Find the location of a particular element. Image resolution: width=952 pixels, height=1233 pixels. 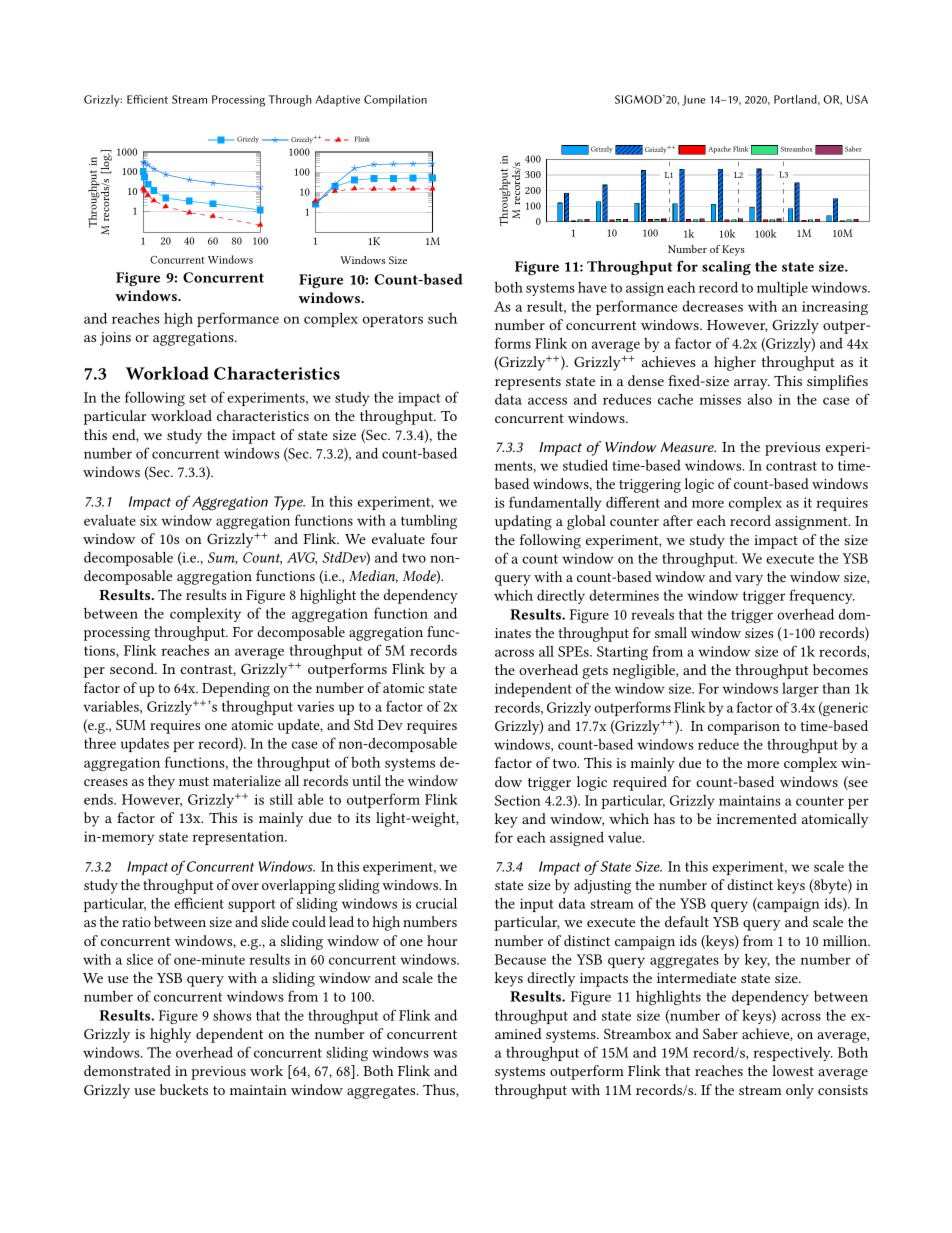

Compilation is located at coordinates (395, 101).
